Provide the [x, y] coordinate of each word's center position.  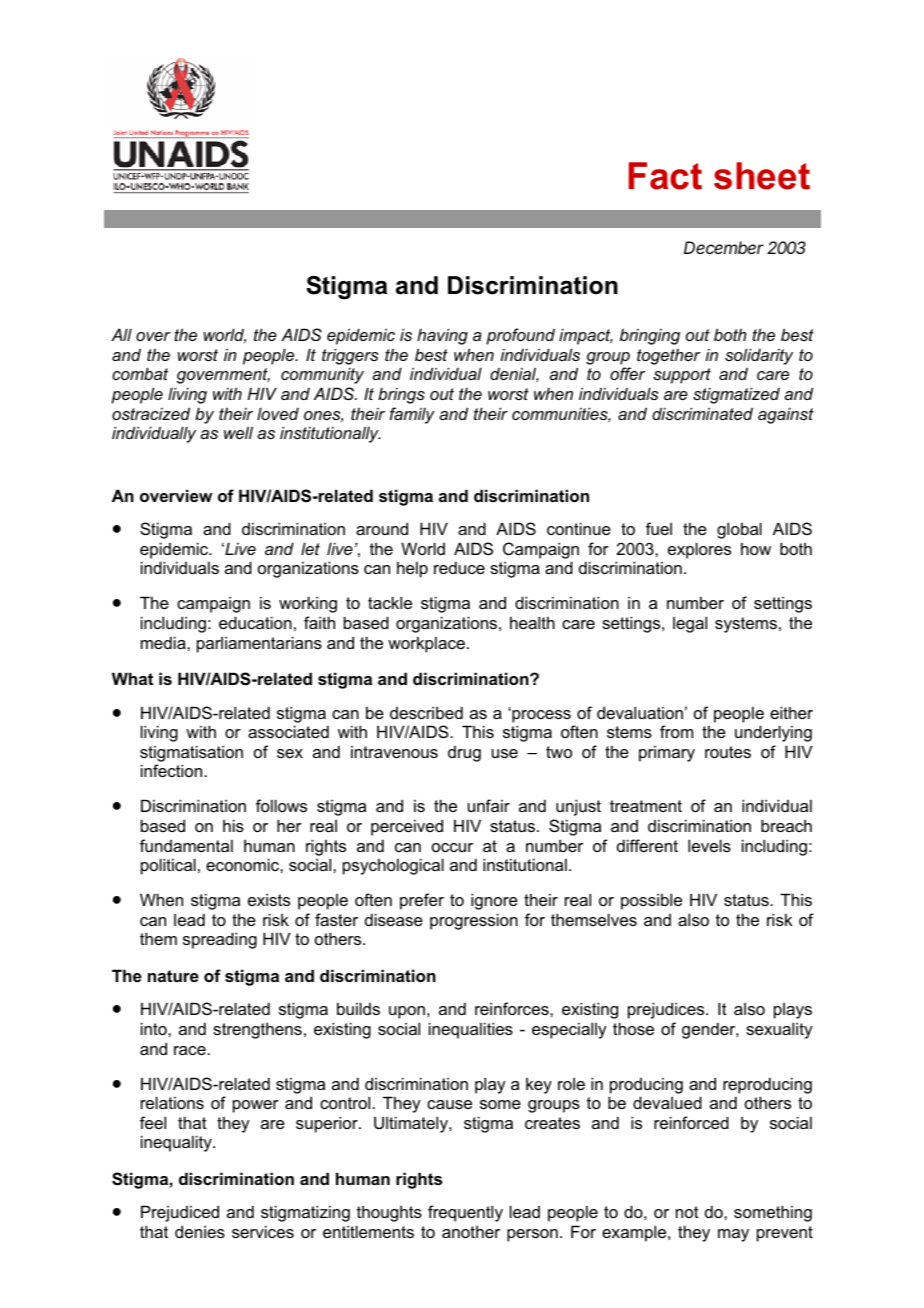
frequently [465, 1213]
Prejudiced [180, 1213]
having [442, 336]
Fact [665, 176]
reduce [459, 567]
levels [709, 845]
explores [699, 550]
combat [140, 373]
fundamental [186, 845]
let [310, 548]
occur [452, 847]
